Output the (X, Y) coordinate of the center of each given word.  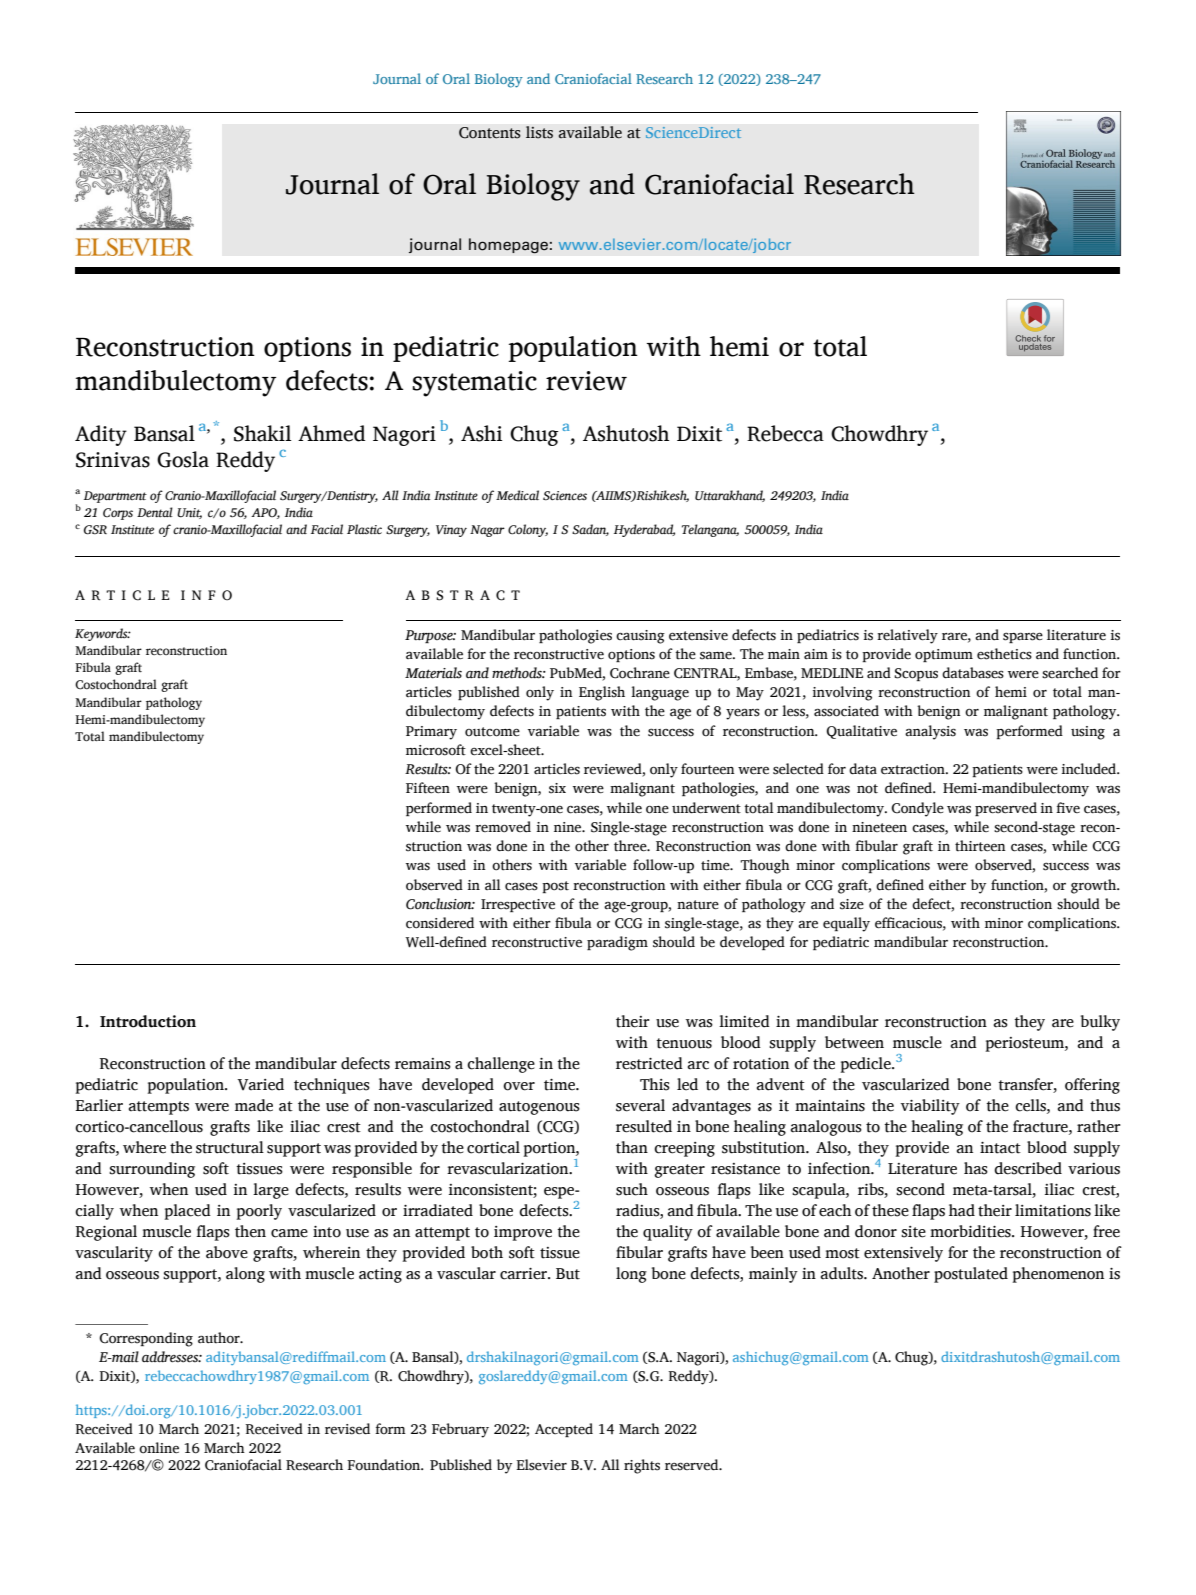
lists (539, 132)
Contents (490, 133)
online (159, 1448)
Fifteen (428, 788)
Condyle (917, 809)
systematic (474, 384)
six (557, 788)
